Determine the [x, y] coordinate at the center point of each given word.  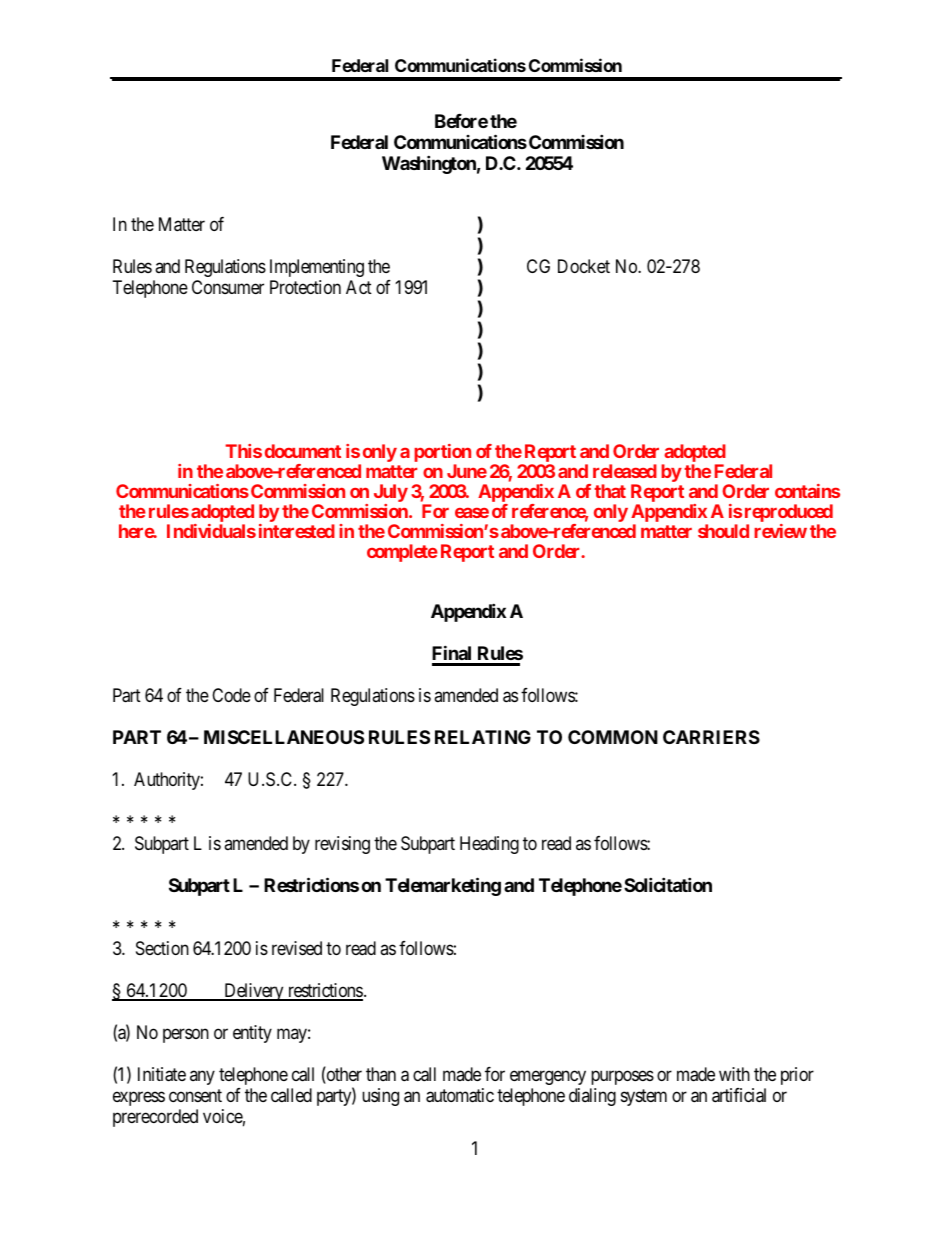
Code [231, 695]
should [723, 531]
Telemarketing [443, 886]
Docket [584, 266]
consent [195, 1095]
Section [162, 948]
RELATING [483, 737]
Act [359, 287]
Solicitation [668, 884]
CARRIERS [711, 737]
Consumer [228, 287]
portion [442, 454]
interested [297, 531]
